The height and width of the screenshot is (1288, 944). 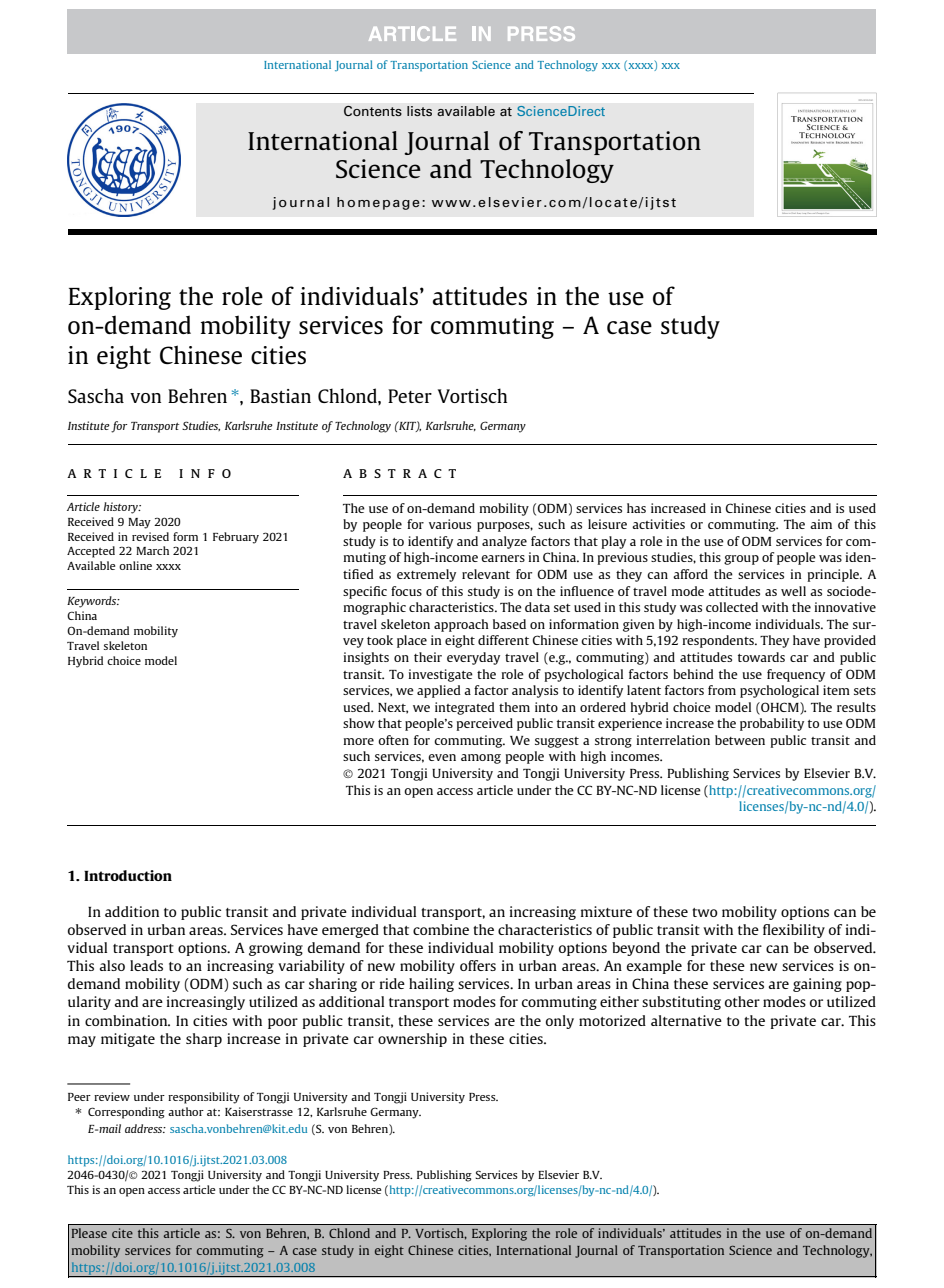 What do you see at coordinates (122, 1233) in the screenshot?
I see `cite` at bounding box center [122, 1233].
